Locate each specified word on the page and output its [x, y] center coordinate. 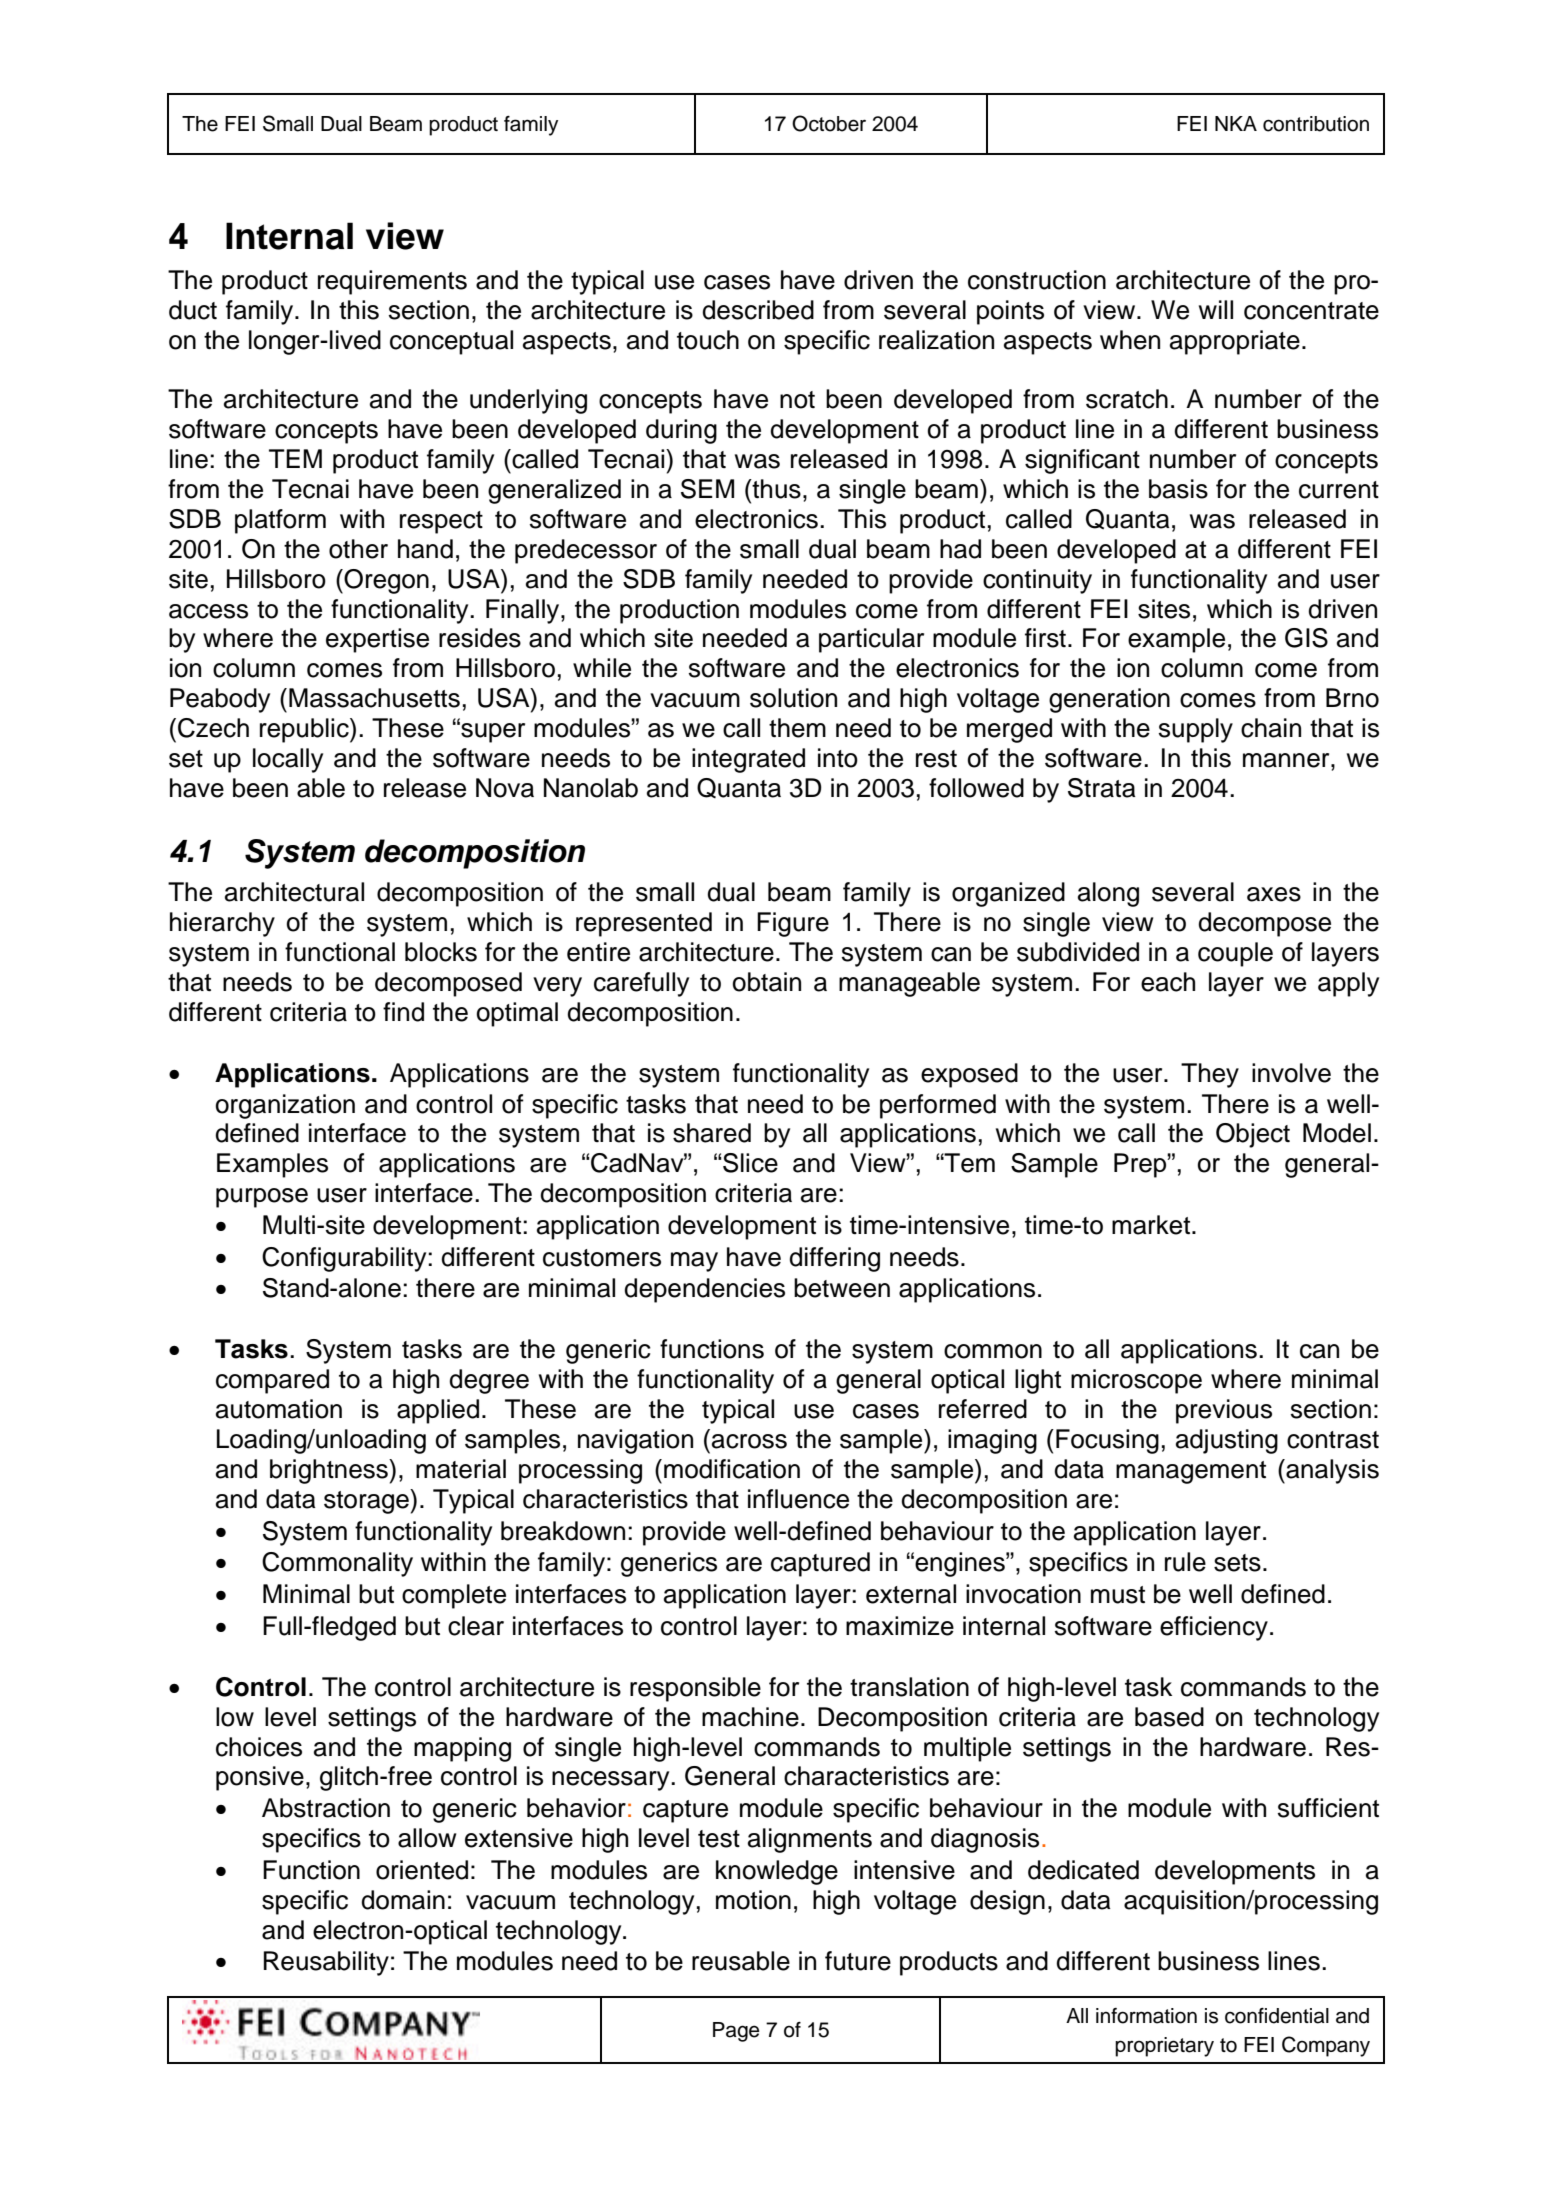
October [829, 123]
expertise [377, 640]
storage [367, 1501]
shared [712, 1133]
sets [1237, 1563]
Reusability [326, 1963]
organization [285, 1106]
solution [793, 698]
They [1210, 1075]
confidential [1277, 2016]
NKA [1236, 123]
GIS [1306, 638]
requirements [392, 282]
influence [798, 1499]
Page [736, 2032]
